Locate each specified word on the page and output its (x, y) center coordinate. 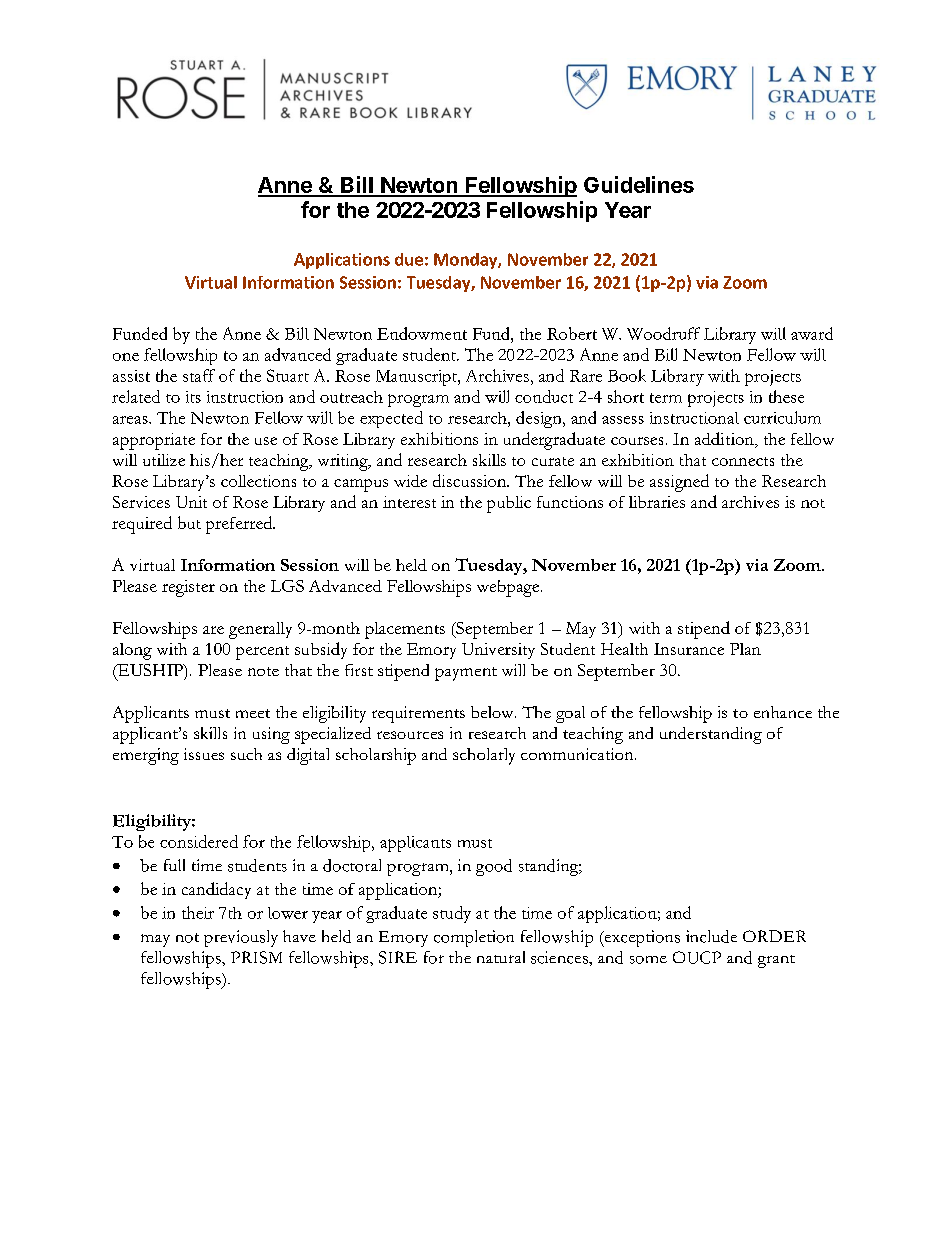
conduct (544, 396)
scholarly (484, 756)
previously (241, 938)
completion (474, 938)
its (193, 397)
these (786, 396)
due (409, 259)
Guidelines (639, 184)
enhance (783, 712)
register (188, 588)
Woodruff (663, 333)
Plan (745, 649)
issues (204, 754)
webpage (509, 588)
